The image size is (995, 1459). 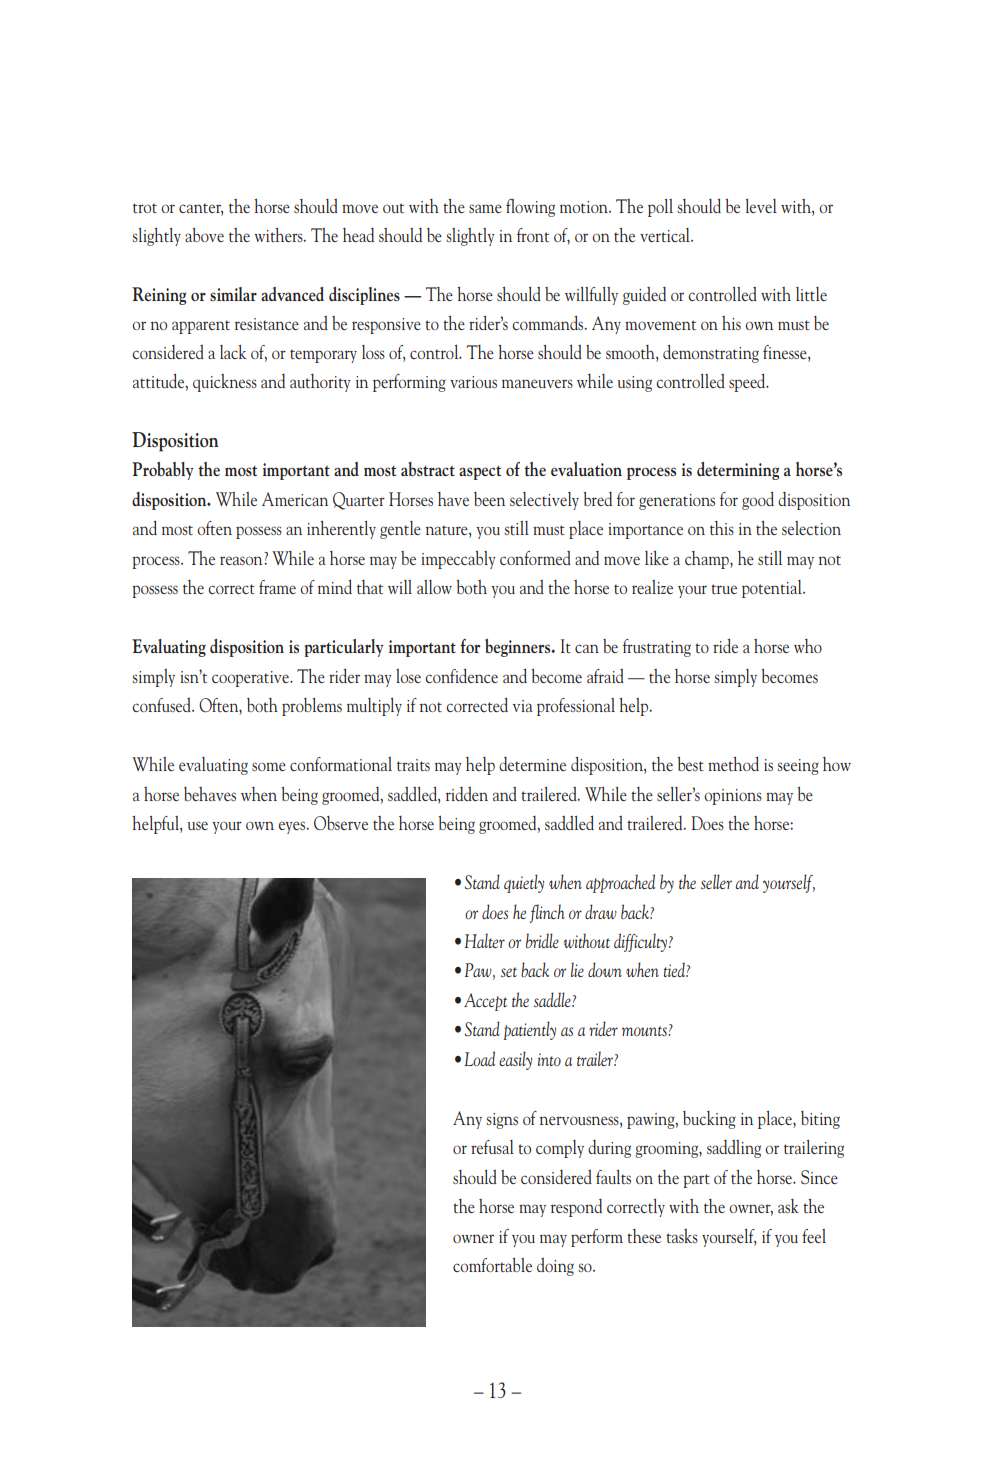 What do you see at coordinates (524, 883) in the screenshot?
I see `quietly` at bounding box center [524, 883].
